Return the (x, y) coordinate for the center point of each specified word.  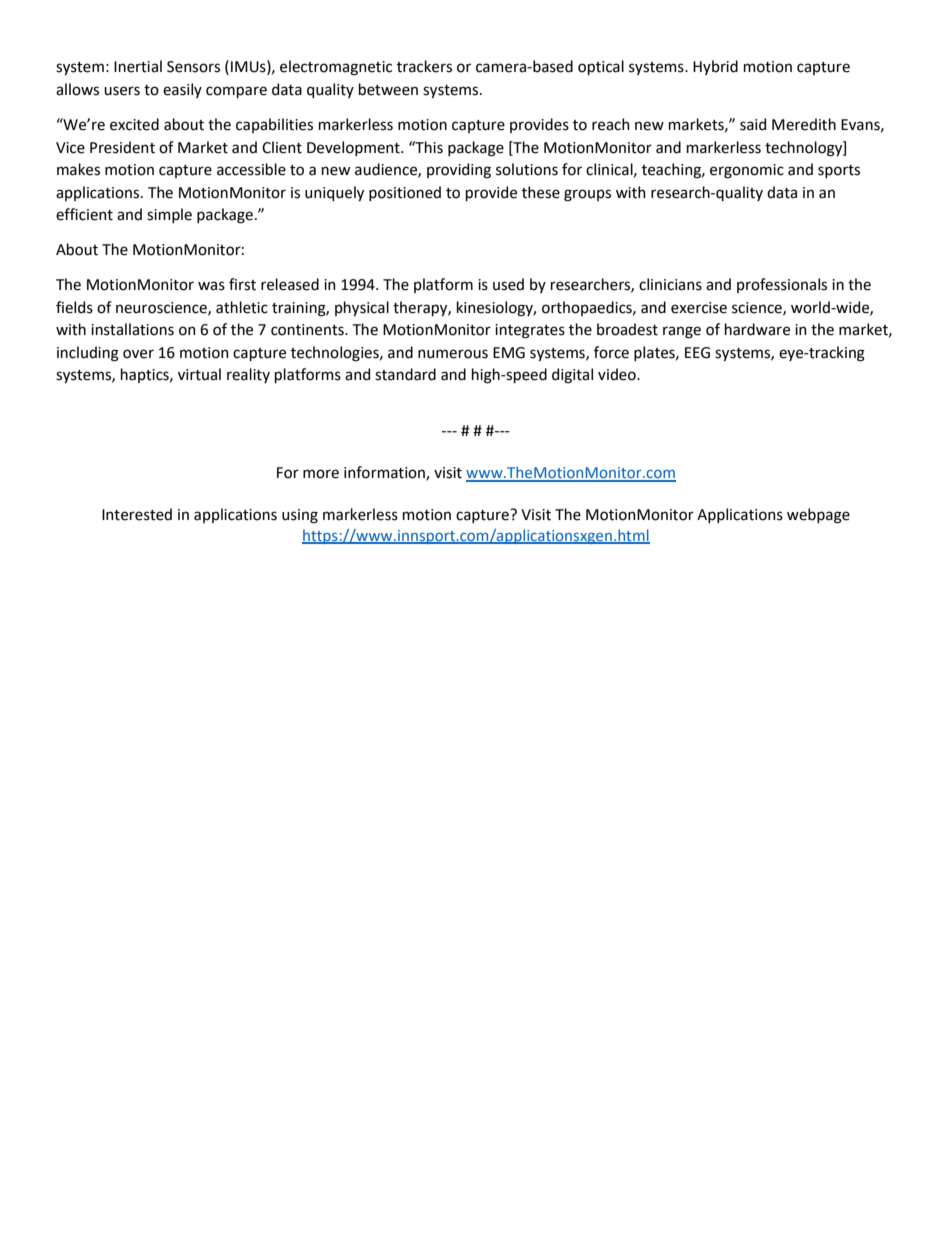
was (211, 286)
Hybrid (715, 67)
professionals (782, 285)
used (508, 284)
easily (182, 90)
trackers (424, 66)
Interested (137, 514)
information (385, 473)
